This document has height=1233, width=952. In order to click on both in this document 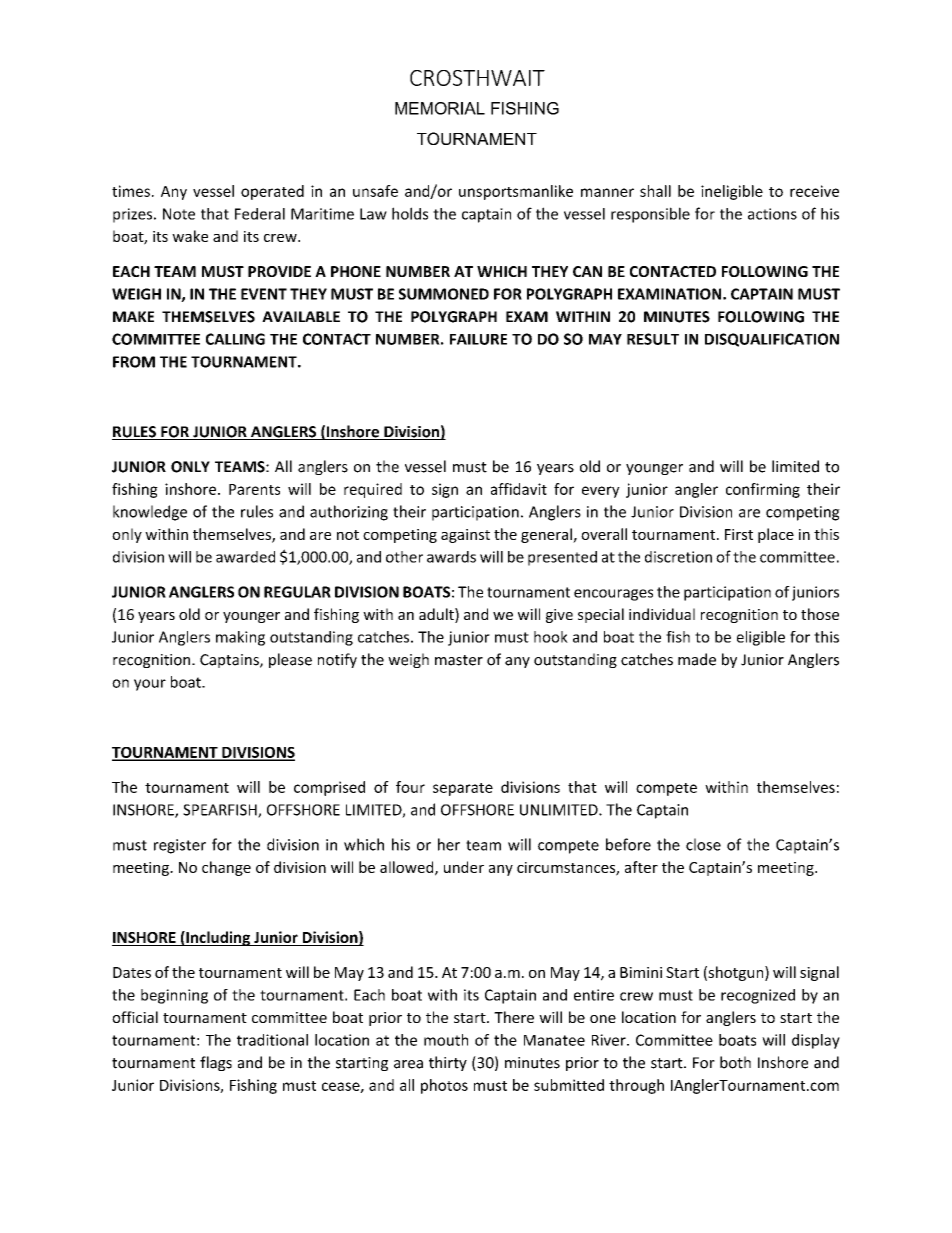, I will do `click(735, 1062)`.
